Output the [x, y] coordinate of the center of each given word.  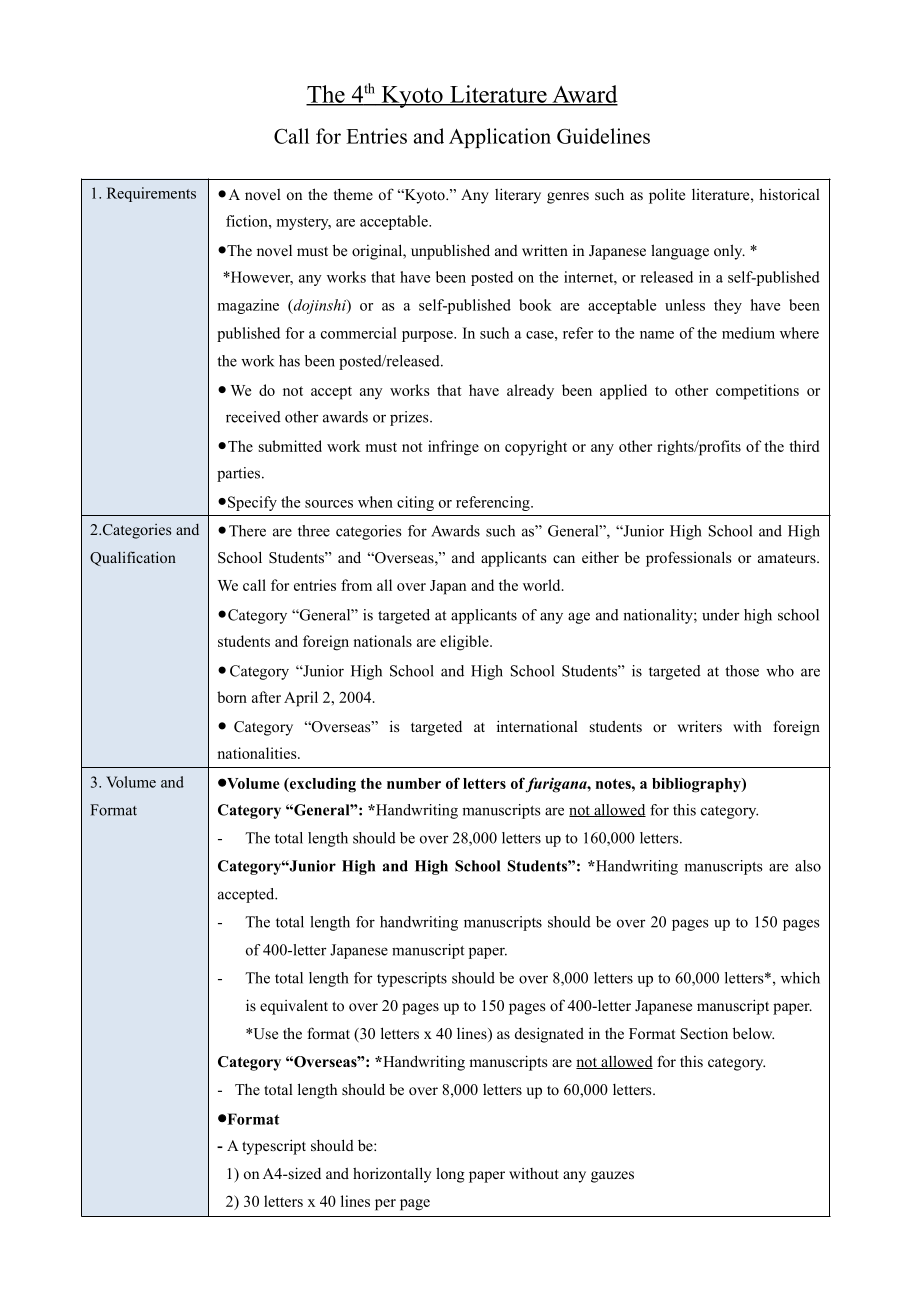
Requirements [151, 194]
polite [667, 196]
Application [500, 138]
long [450, 1175]
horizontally [392, 1175]
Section [704, 1034]
